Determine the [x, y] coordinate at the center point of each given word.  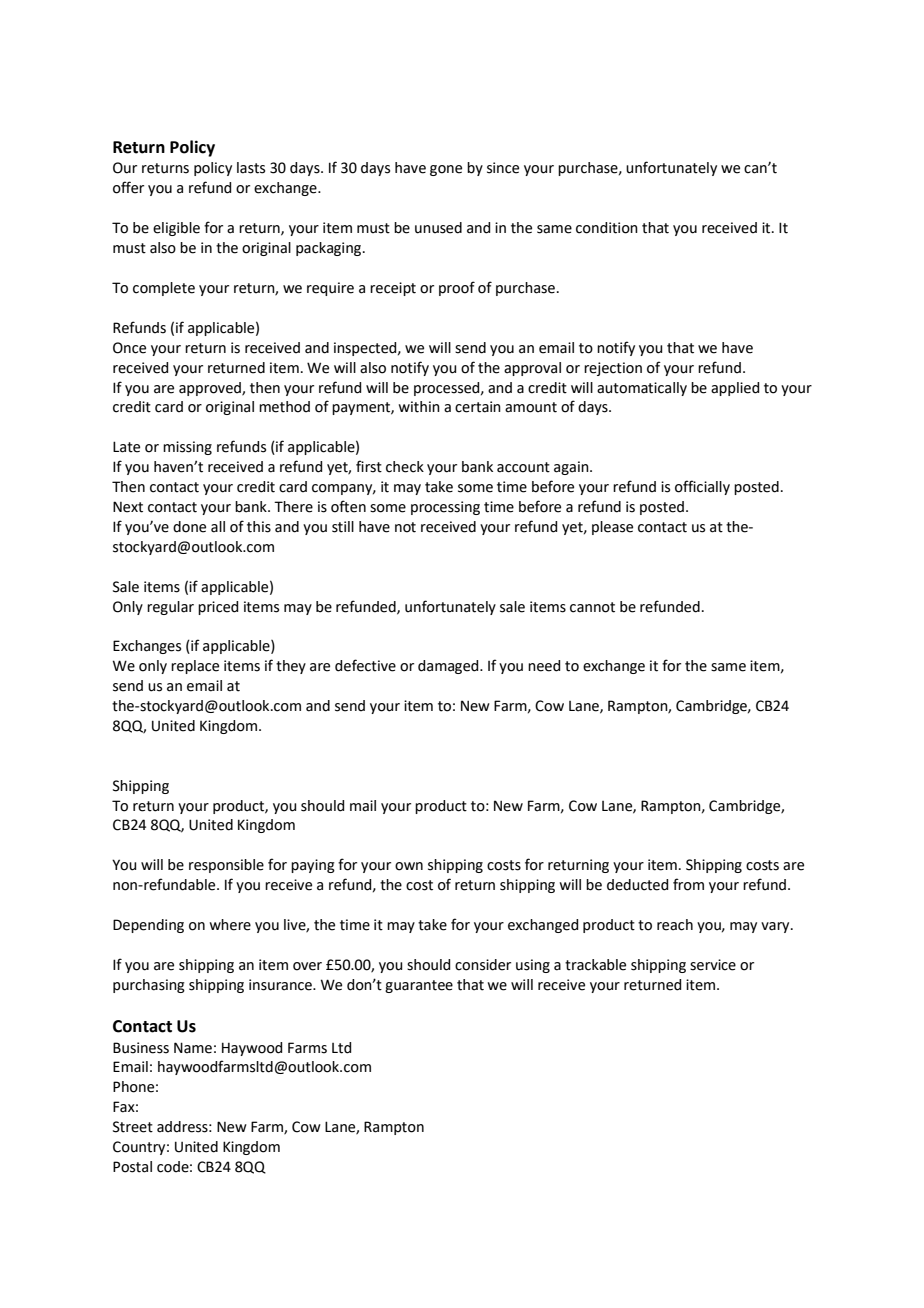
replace [195, 667]
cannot [592, 607]
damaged [449, 667]
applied [735, 389]
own [409, 866]
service [713, 965]
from [688, 884]
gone [446, 170]
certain [478, 407]
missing [187, 448]
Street [133, 1127]
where [230, 925]
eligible [176, 229]
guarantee [419, 986]
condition [607, 228]
